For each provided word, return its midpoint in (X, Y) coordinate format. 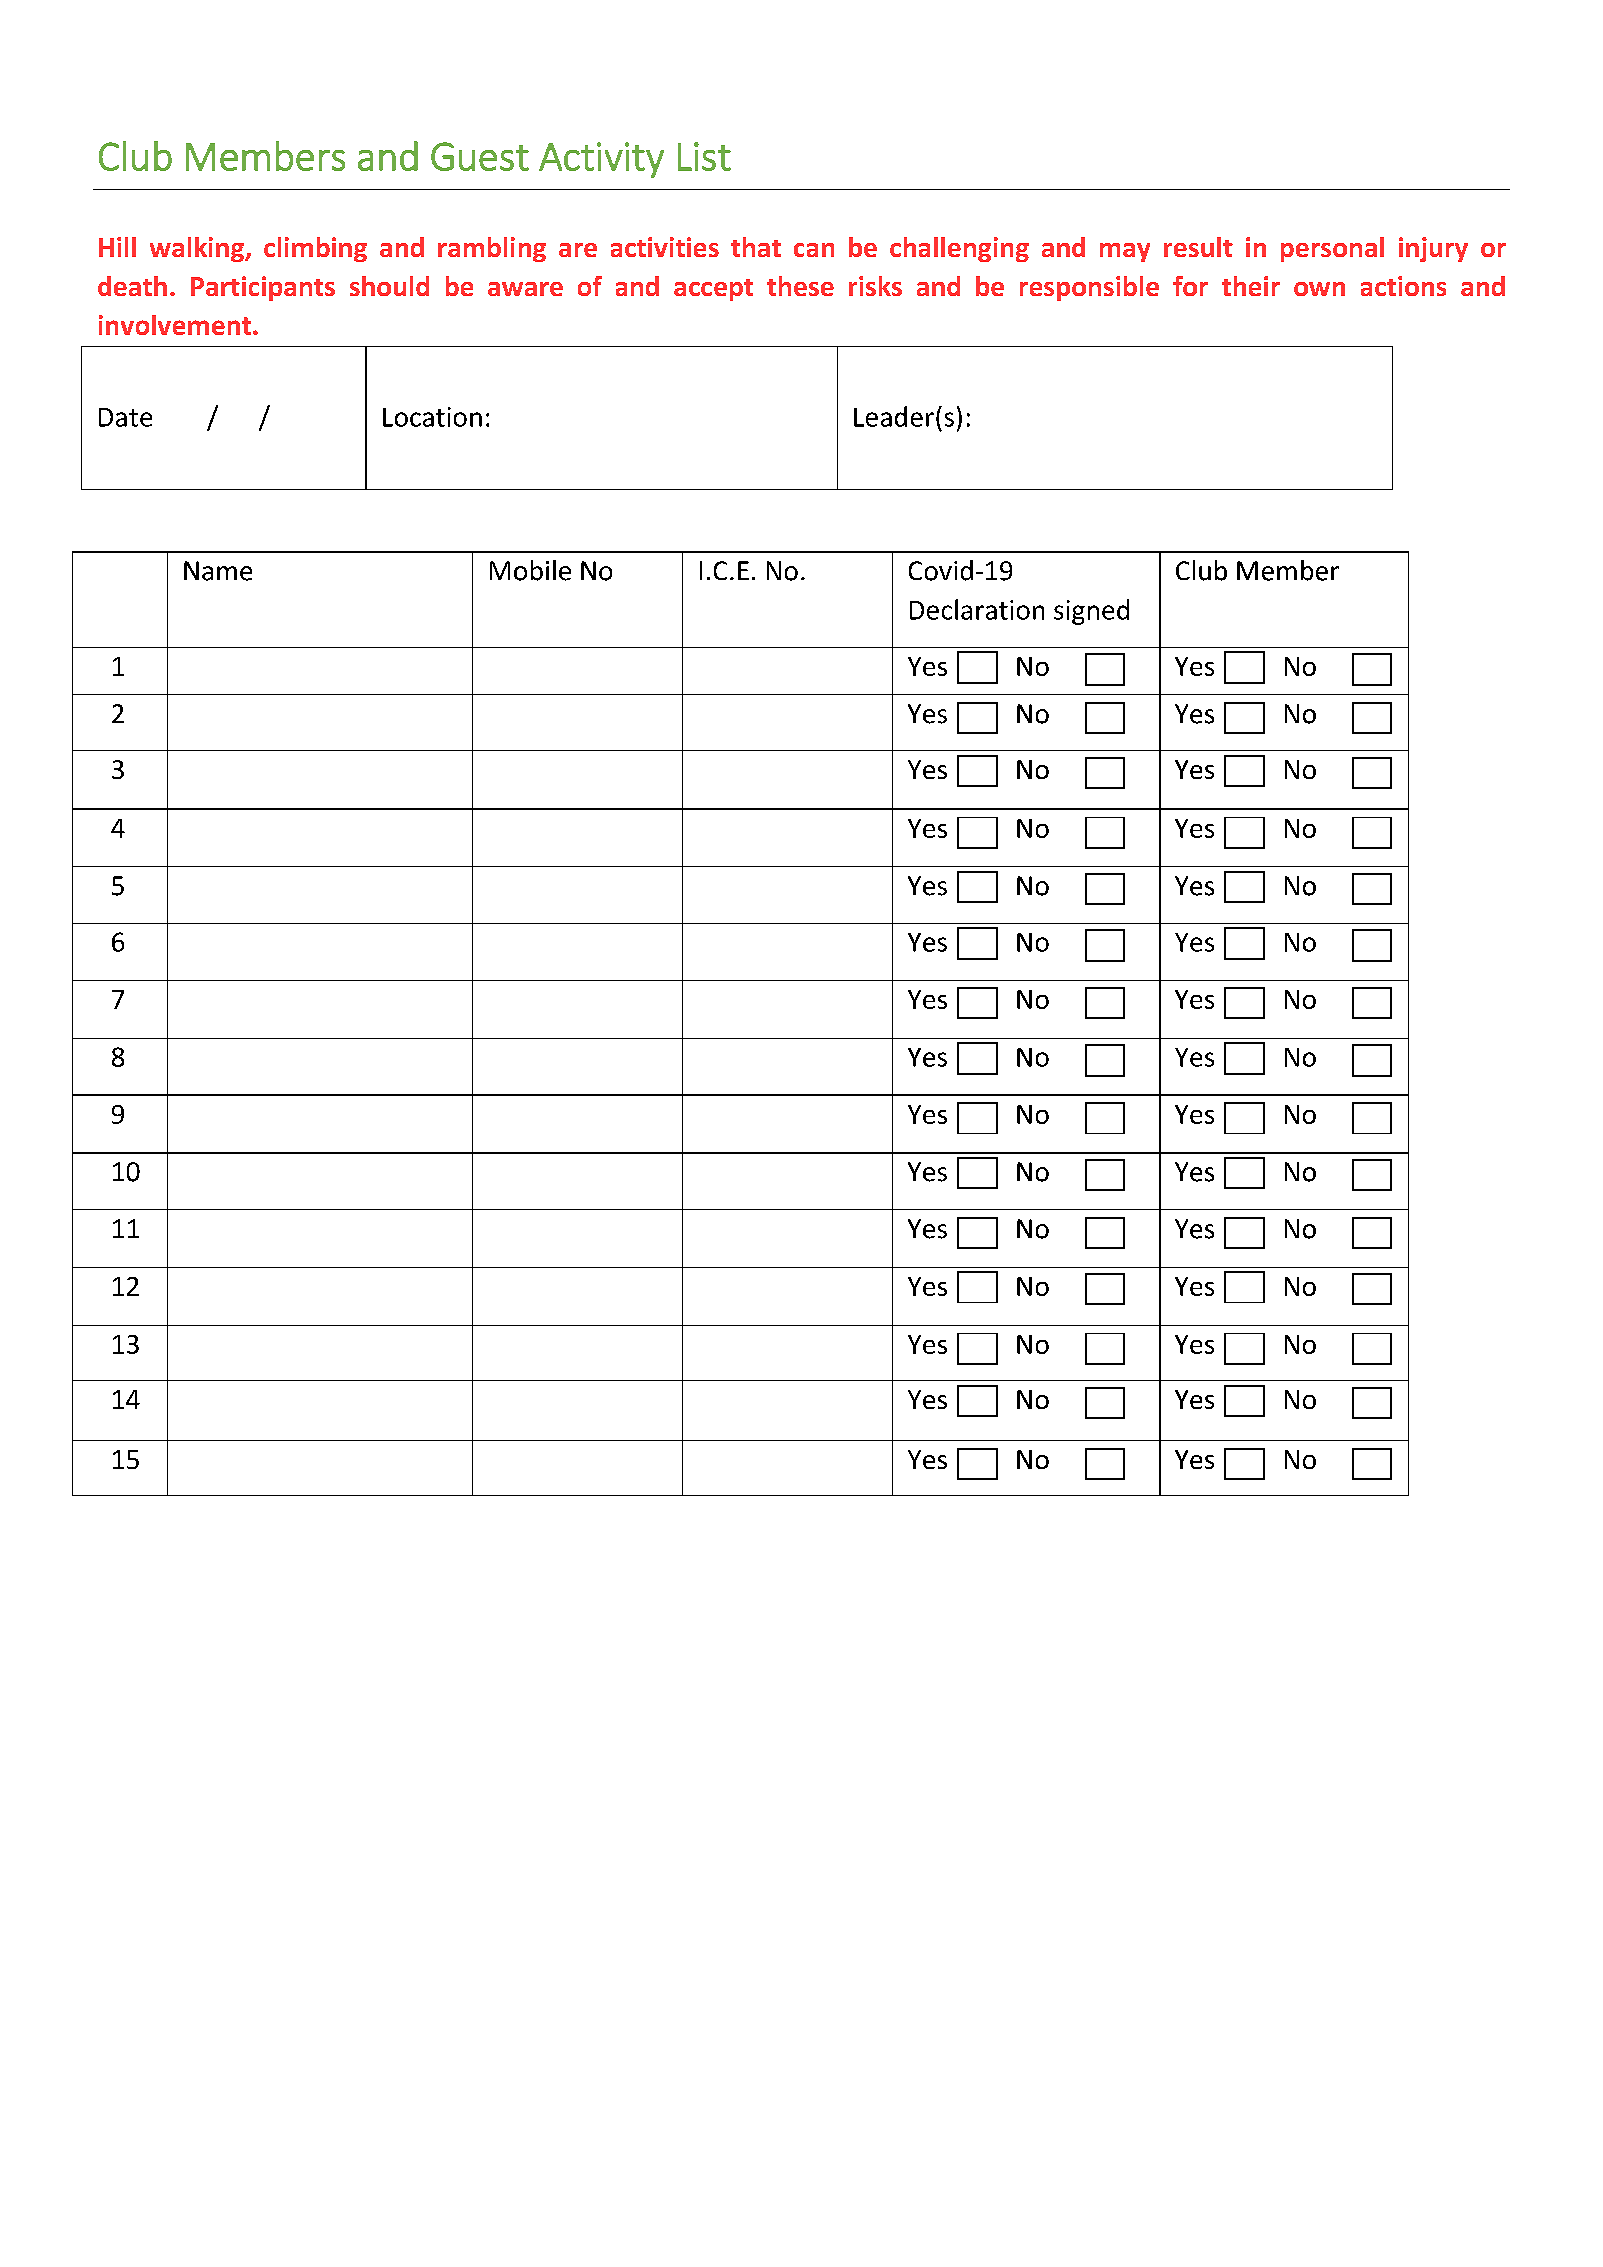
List (704, 156)
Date (125, 417)
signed (1091, 612)
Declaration (977, 609)
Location (432, 417)
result (1198, 247)
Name (218, 571)
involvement (175, 325)
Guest (480, 156)
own (1319, 289)
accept (713, 290)
